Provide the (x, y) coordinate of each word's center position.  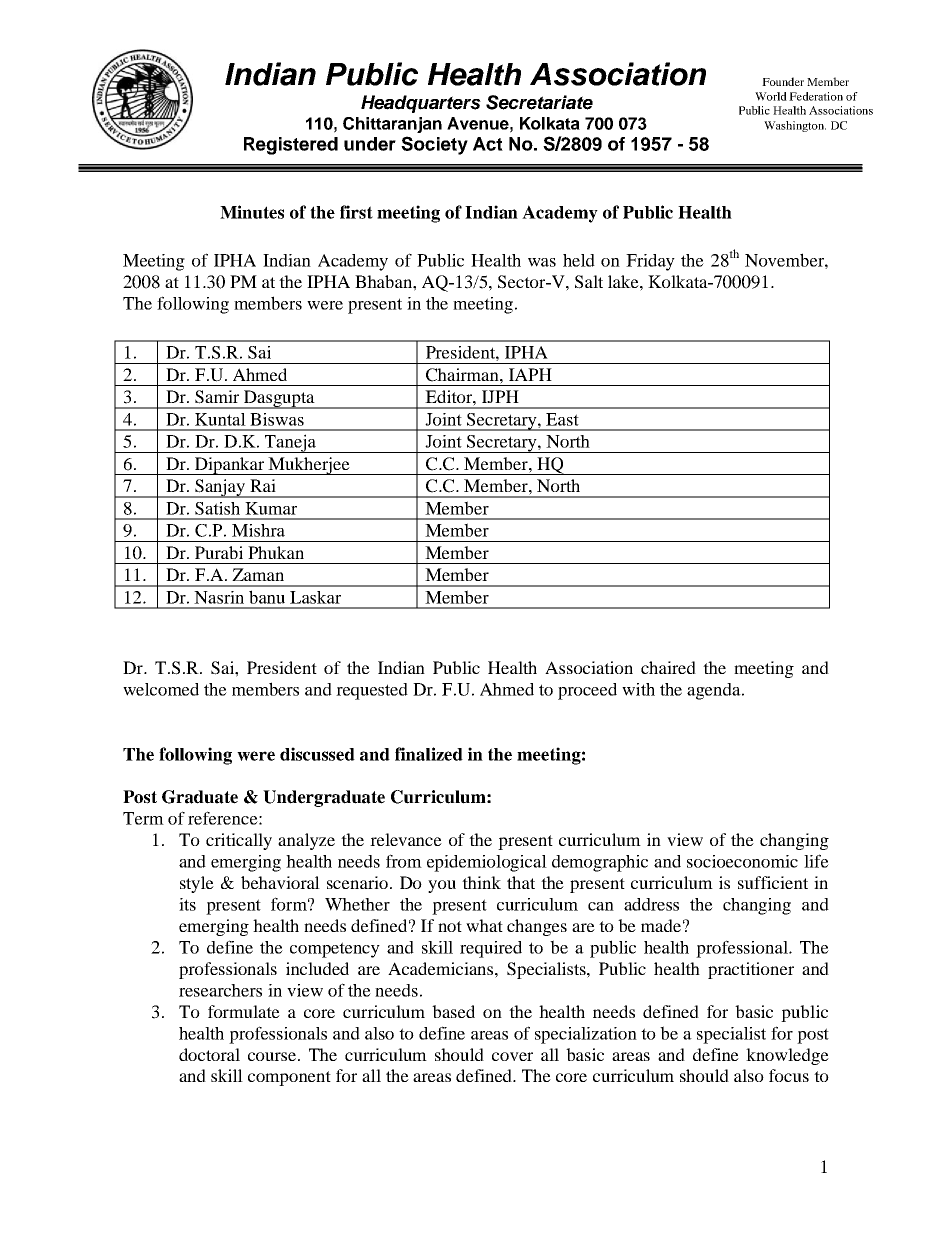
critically (239, 841)
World (771, 96)
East (562, 419)
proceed (587, 691)
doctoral (209, 1054)
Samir (217, 397)
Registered (291, 146)
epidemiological (487, 863)
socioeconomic (742, 861)
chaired (668, 667)
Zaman (258, 574)
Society (434, 145)
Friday (650, 262)
